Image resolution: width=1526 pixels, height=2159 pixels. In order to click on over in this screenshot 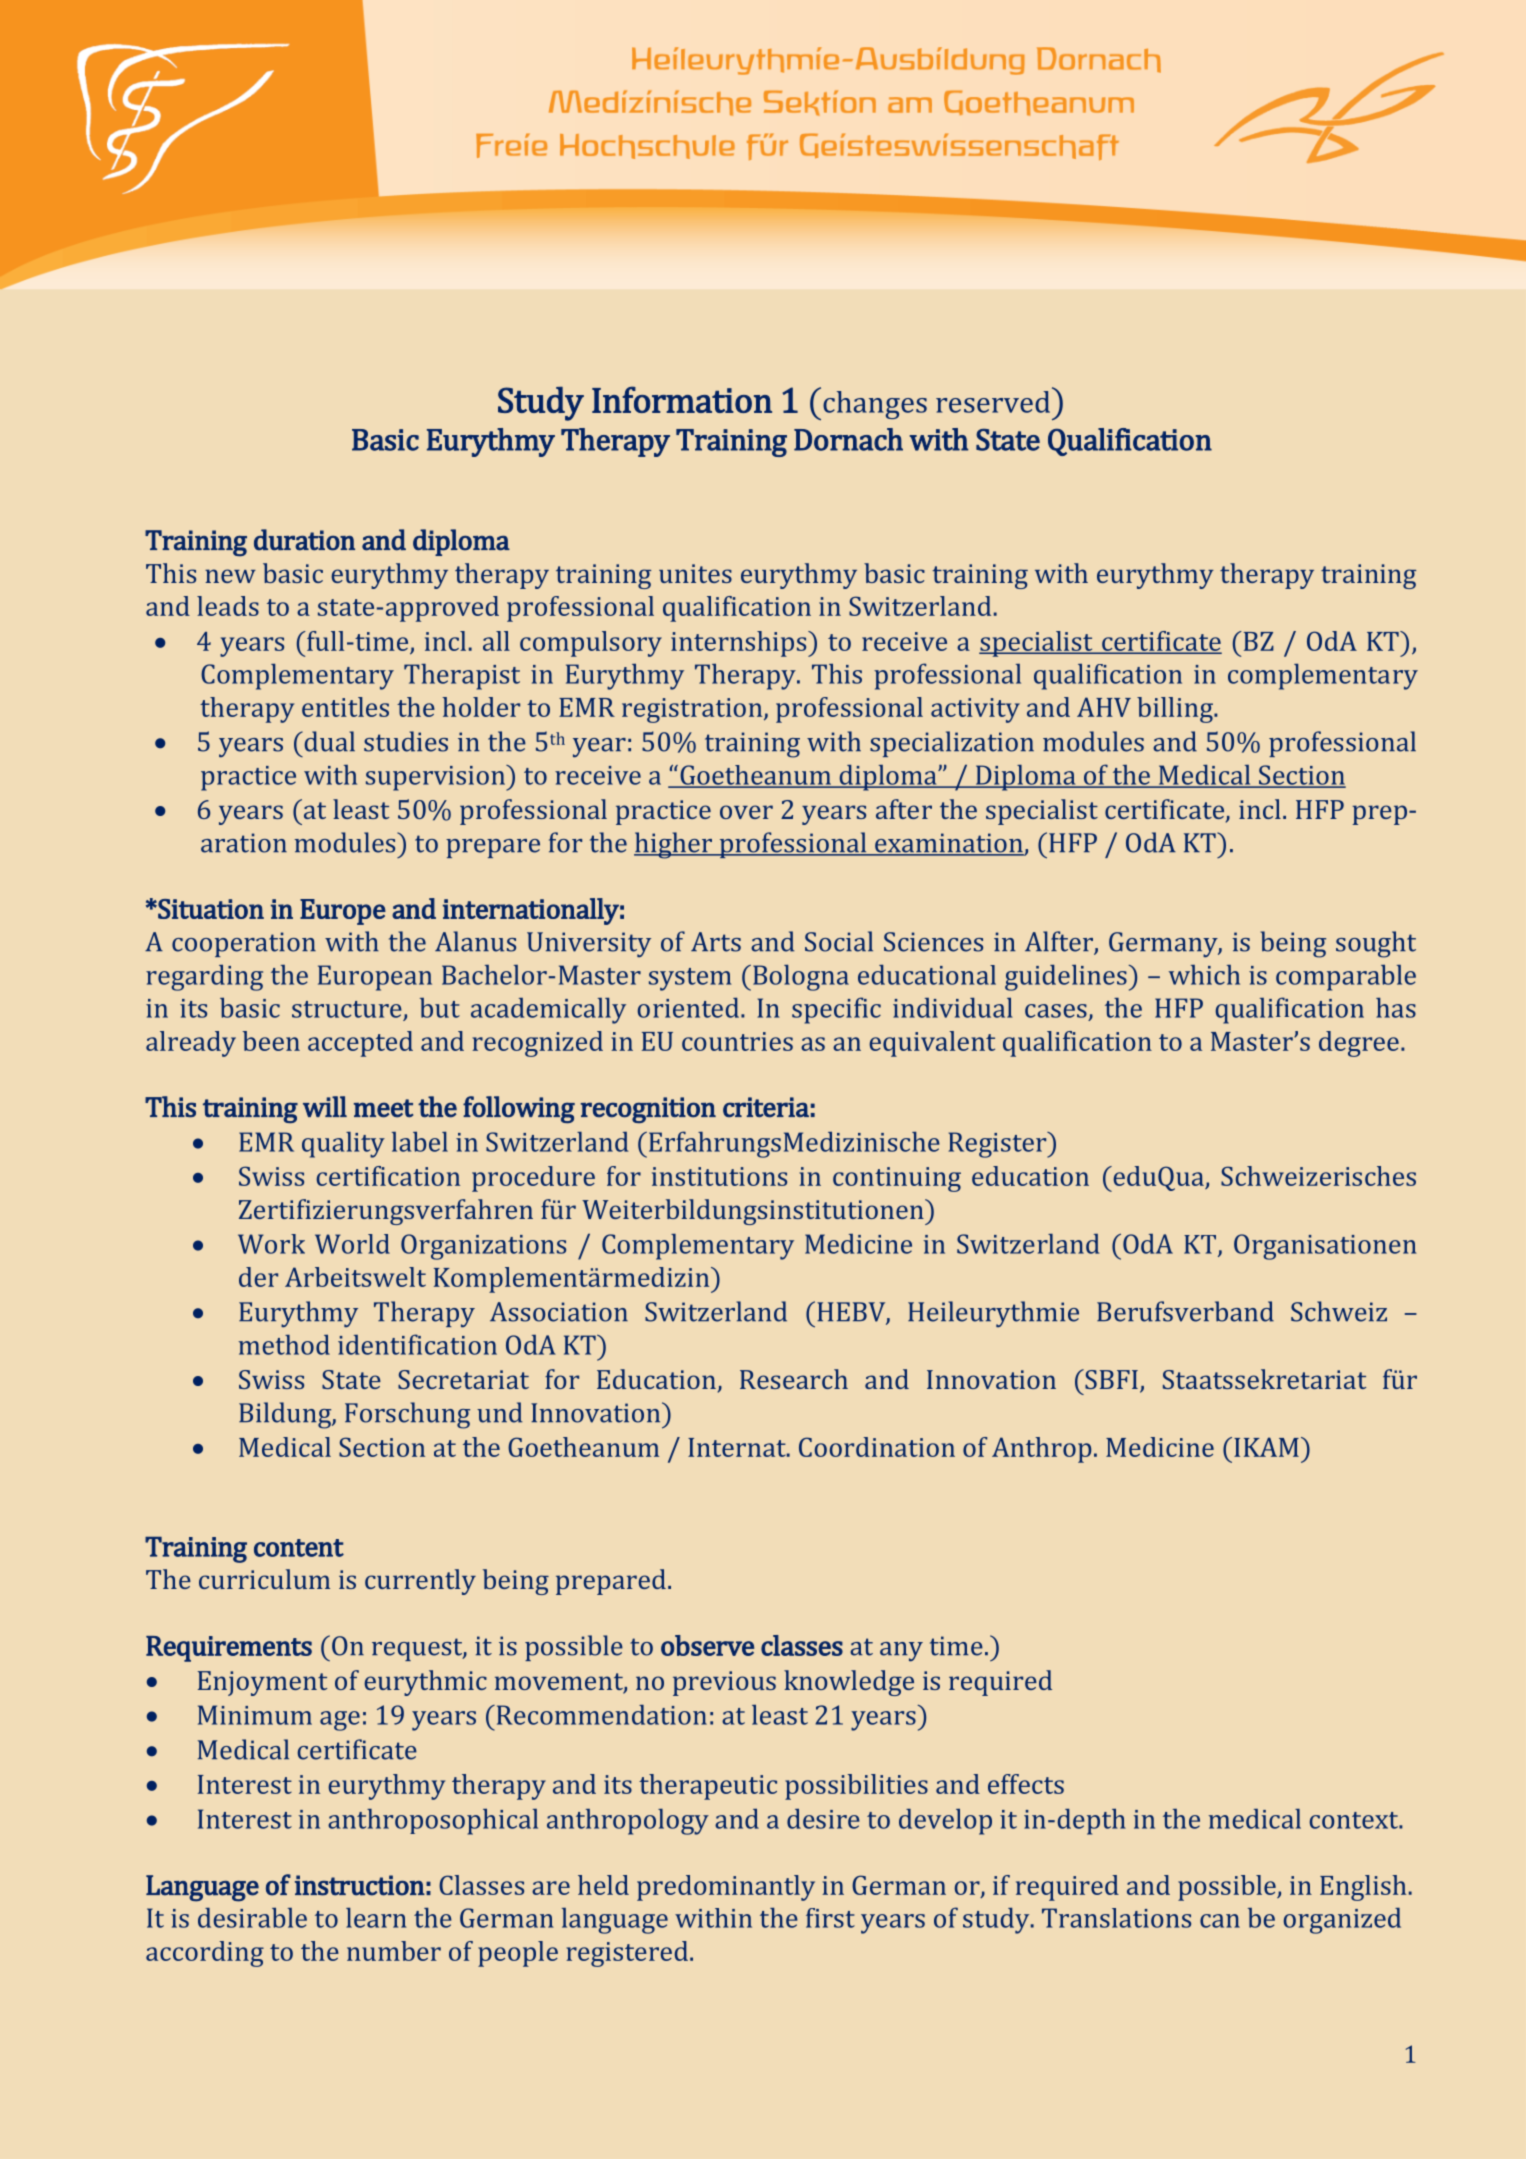, I will do `click(746, 812)`.
